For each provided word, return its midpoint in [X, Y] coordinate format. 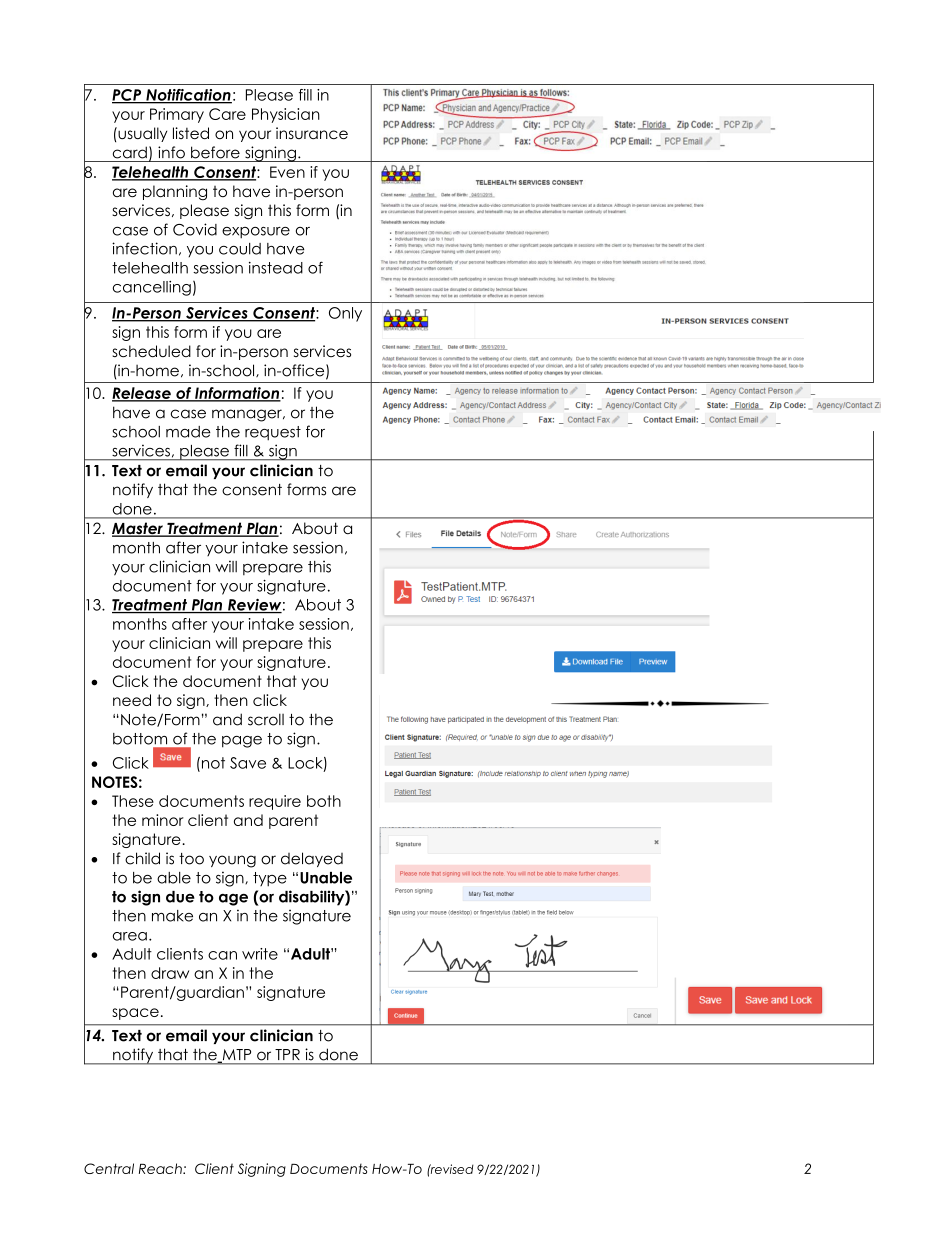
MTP [235, 1056]
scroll [266, 719]
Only [345, 314]
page [242, 742]
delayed [312, 859]
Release [142, 394]
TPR [287, 1054]
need [132, 700]
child [142, 858]
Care [227, 114]
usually [141, 134]
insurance [312, 133]
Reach [161, 1168]
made [188, 432]
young [232, 861]
